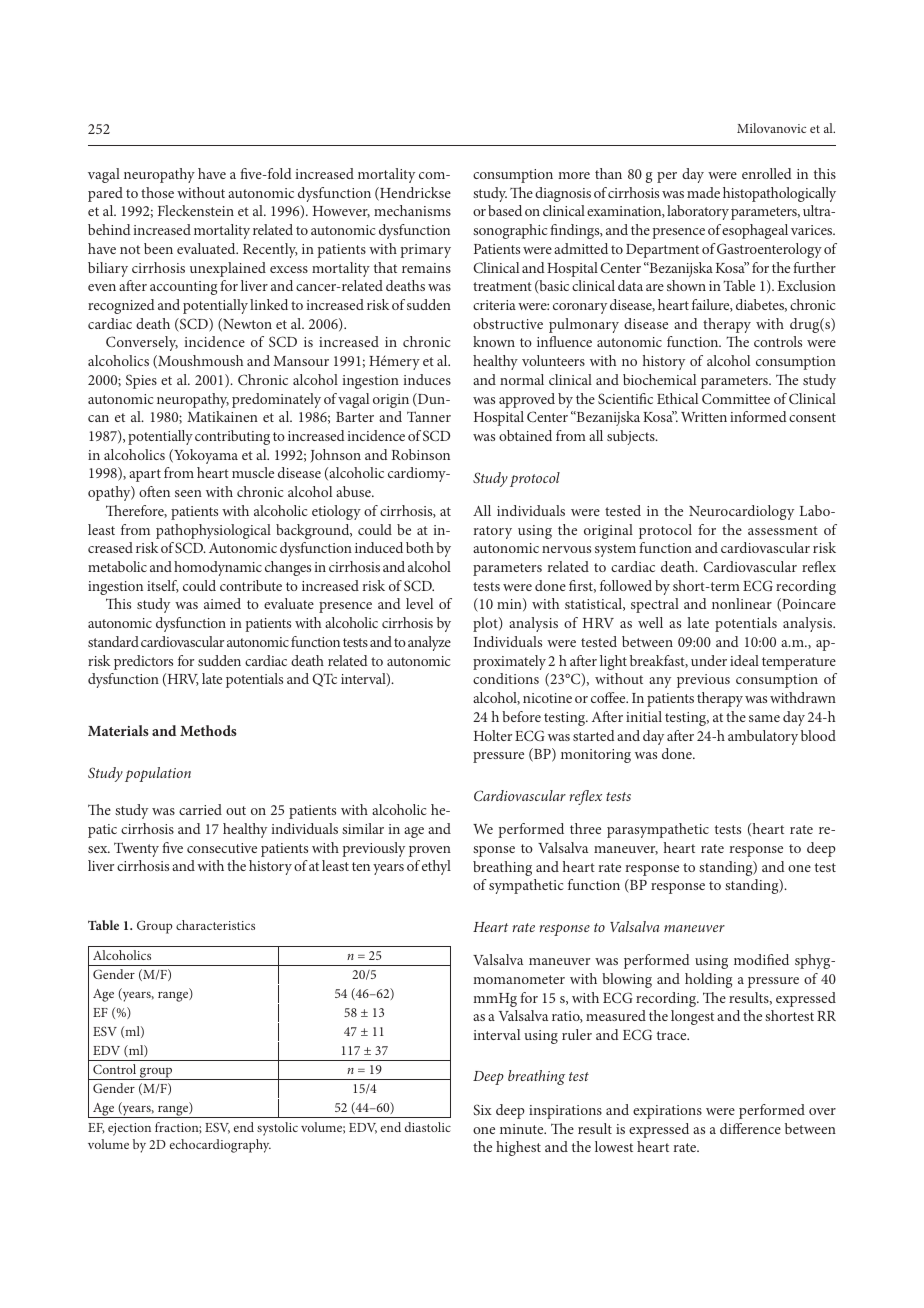 This screenshot has height=1308, width=924. What do you see at coordinates (200, 809) in the screenshot?
I see `carried` at bounding box center [200, 809].
